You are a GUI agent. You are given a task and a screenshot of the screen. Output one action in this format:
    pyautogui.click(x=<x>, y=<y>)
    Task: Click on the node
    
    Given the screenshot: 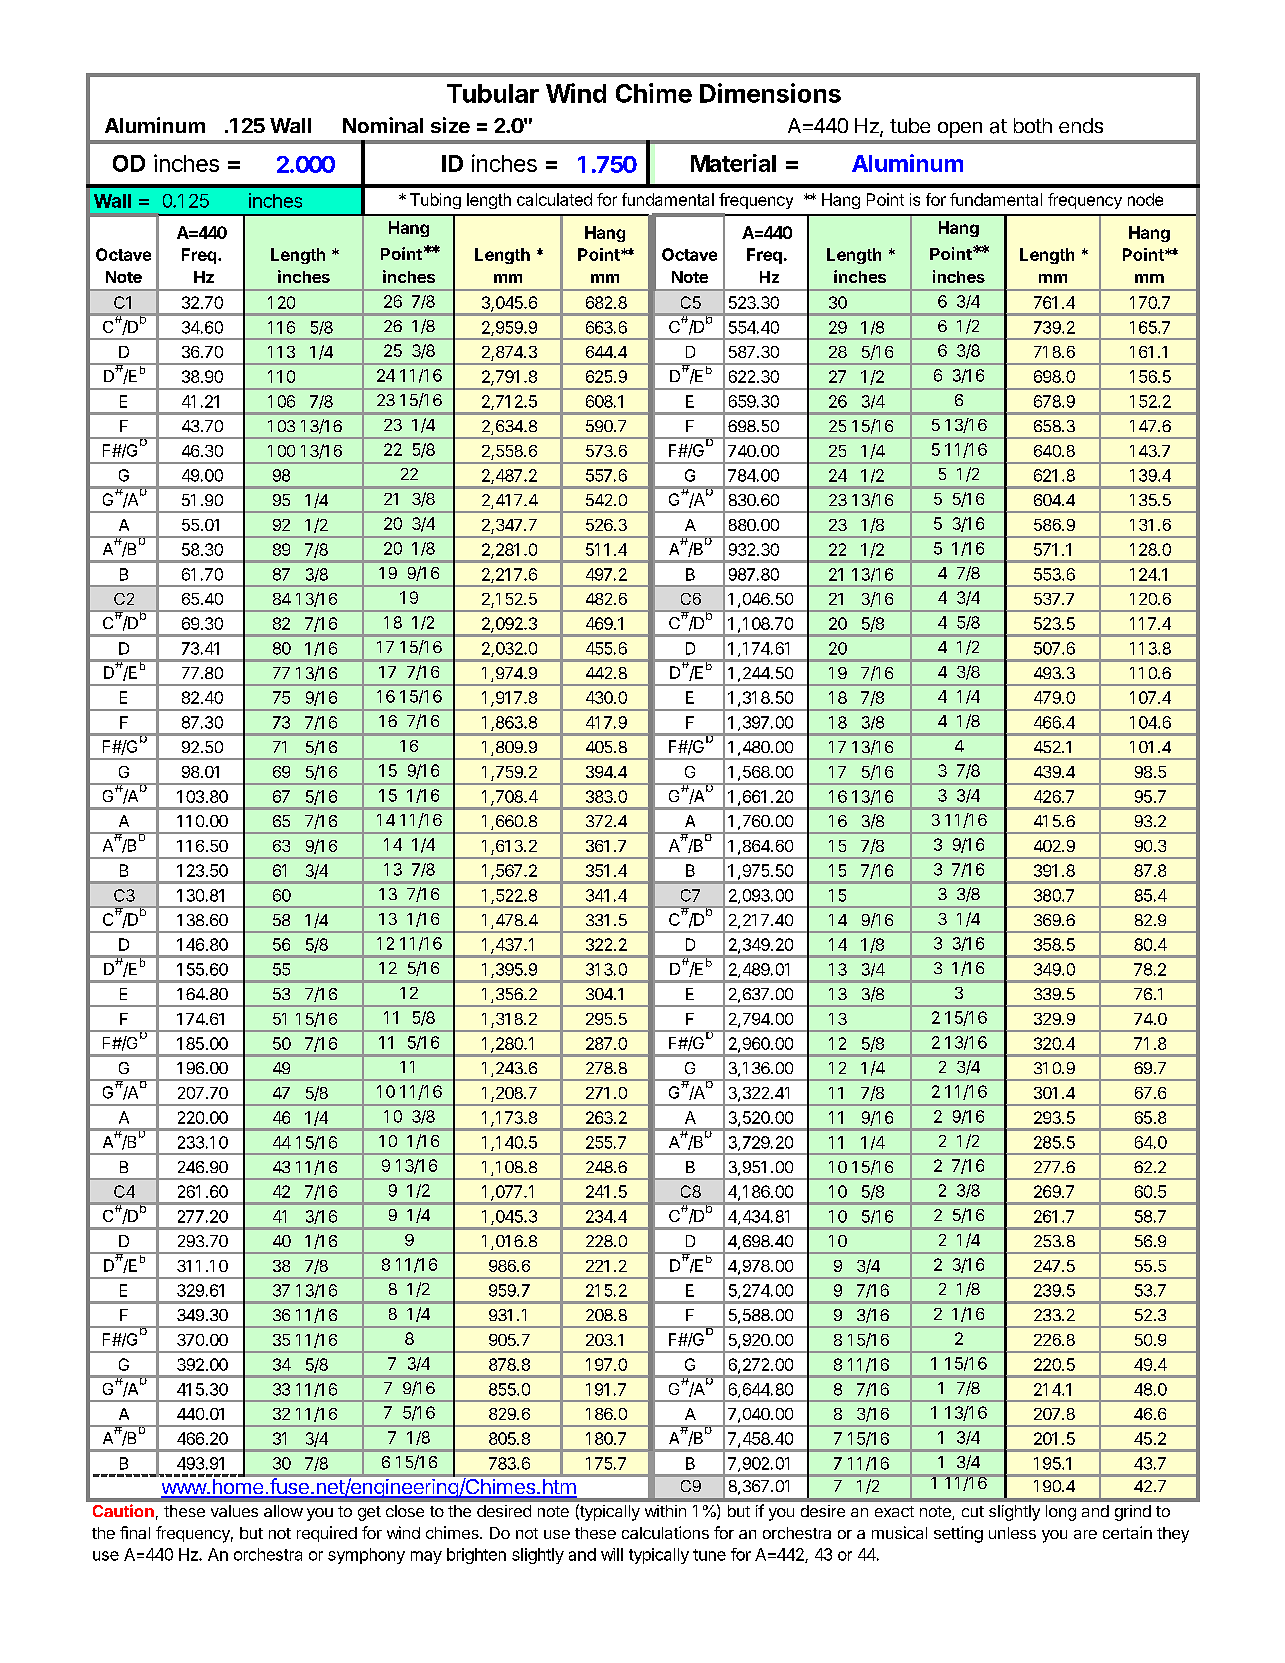 What is the action you would take?
    pyautogui.click(x=1145, y=199)
